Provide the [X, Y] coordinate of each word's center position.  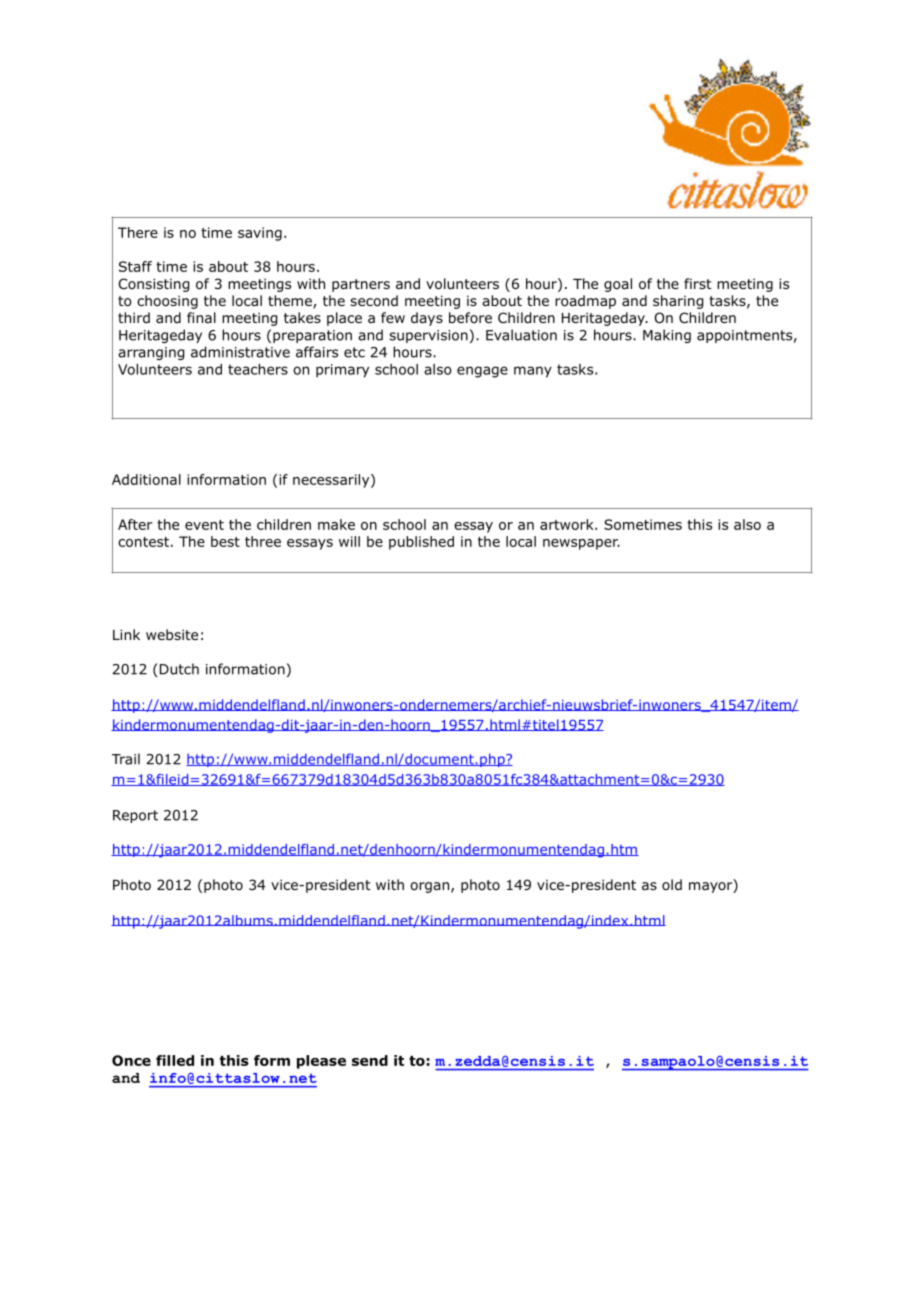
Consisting [154, 285]
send [370, 1060]
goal [618, 285]
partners [361, 285]
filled [175, 1060]
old [672, 884]
